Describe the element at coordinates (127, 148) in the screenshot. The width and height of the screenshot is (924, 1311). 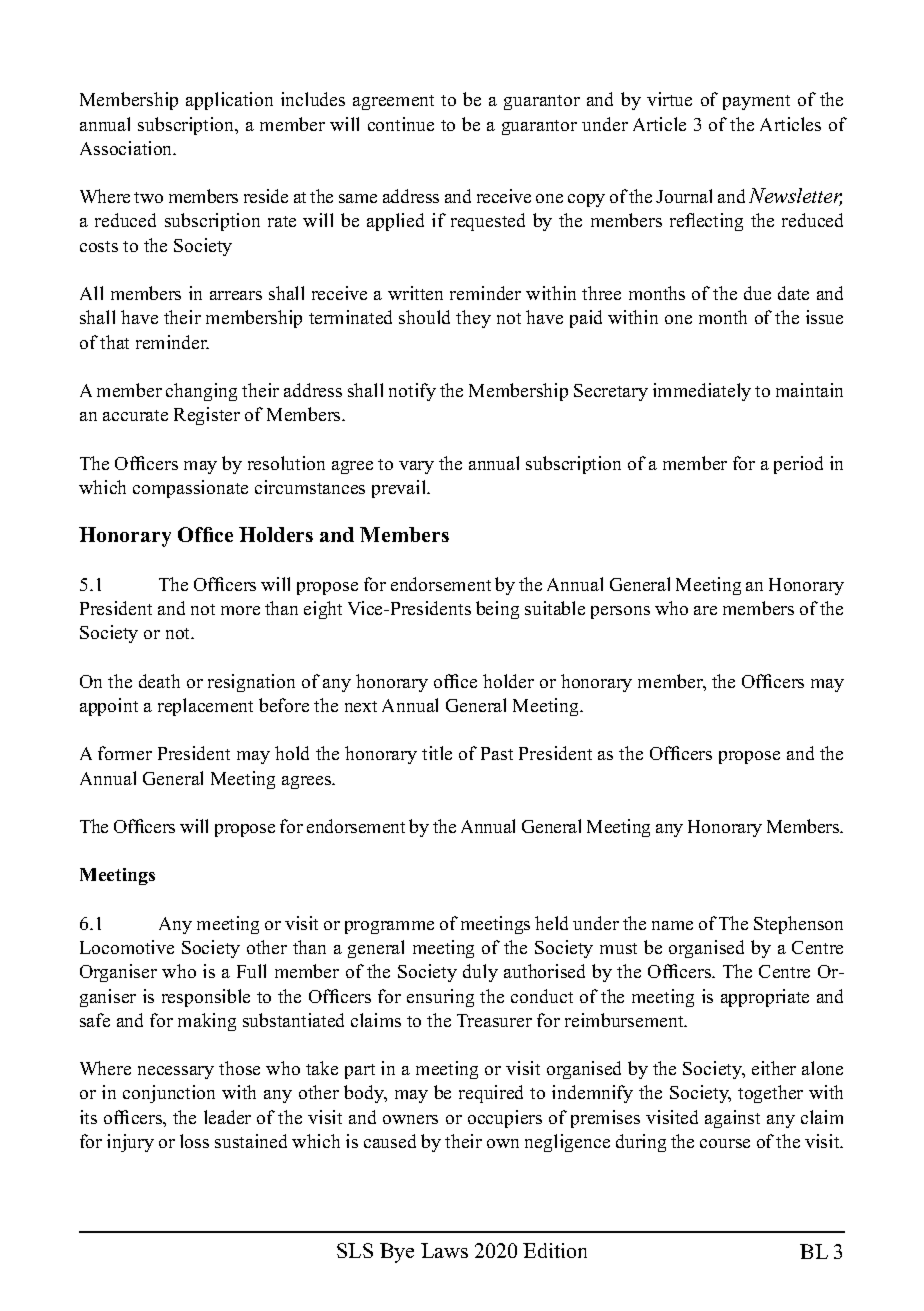
I see `Association` at that location.
